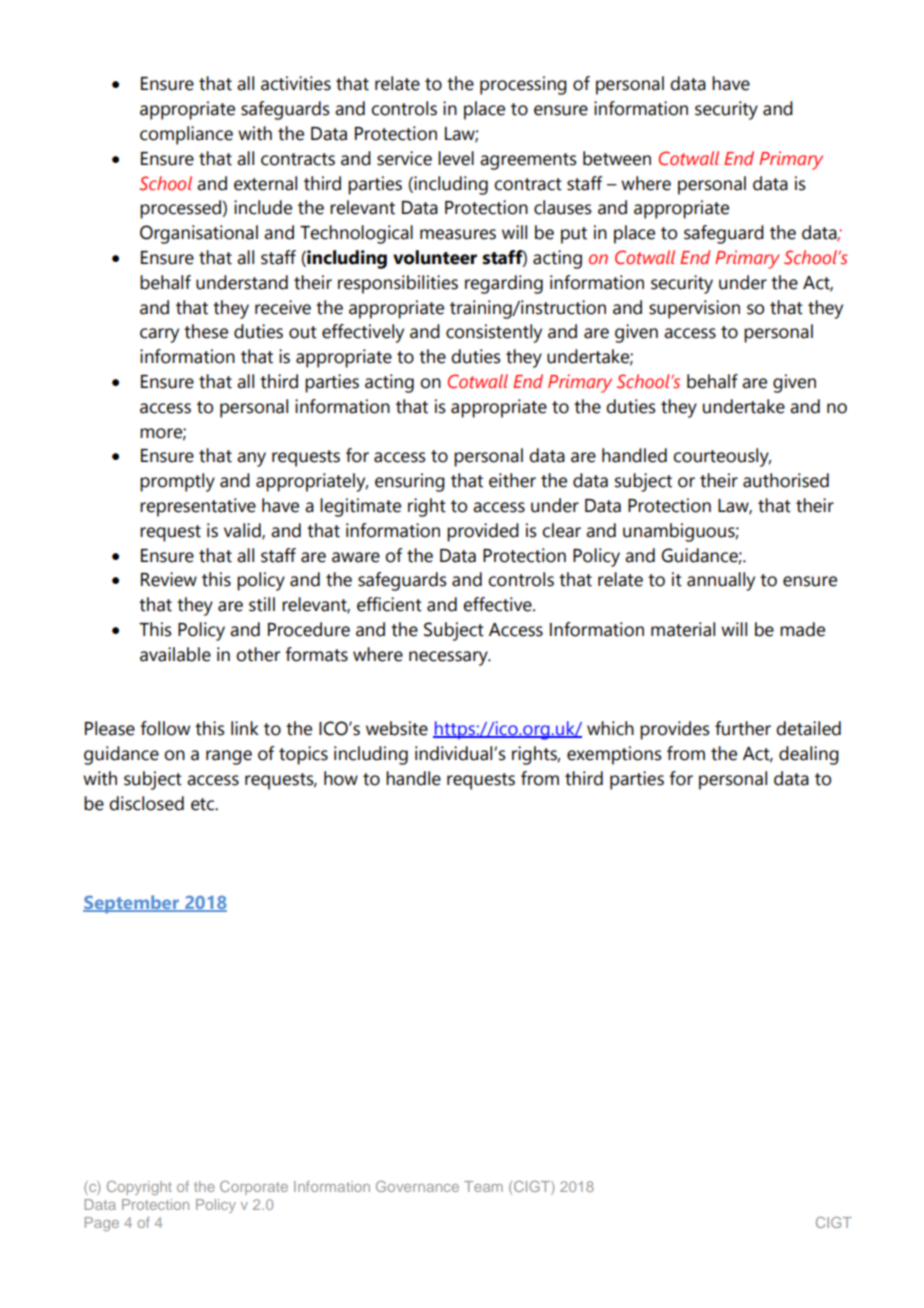  Describe the element at coordinates (389, 604) in the document. I see `efficient` at that location.
